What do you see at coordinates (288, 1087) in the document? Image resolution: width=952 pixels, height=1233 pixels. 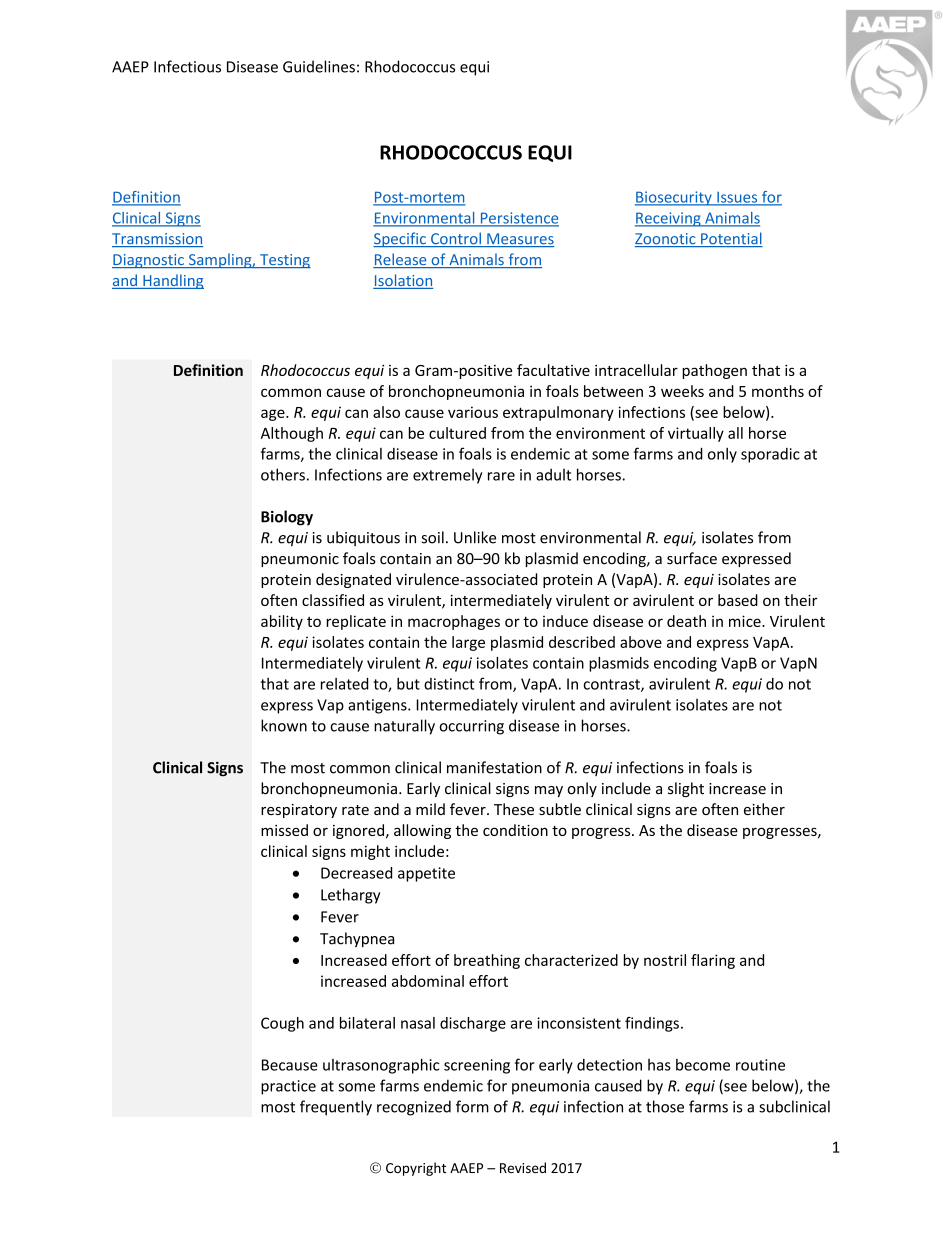 I see `practice` at bounding box center [288, 1087].
